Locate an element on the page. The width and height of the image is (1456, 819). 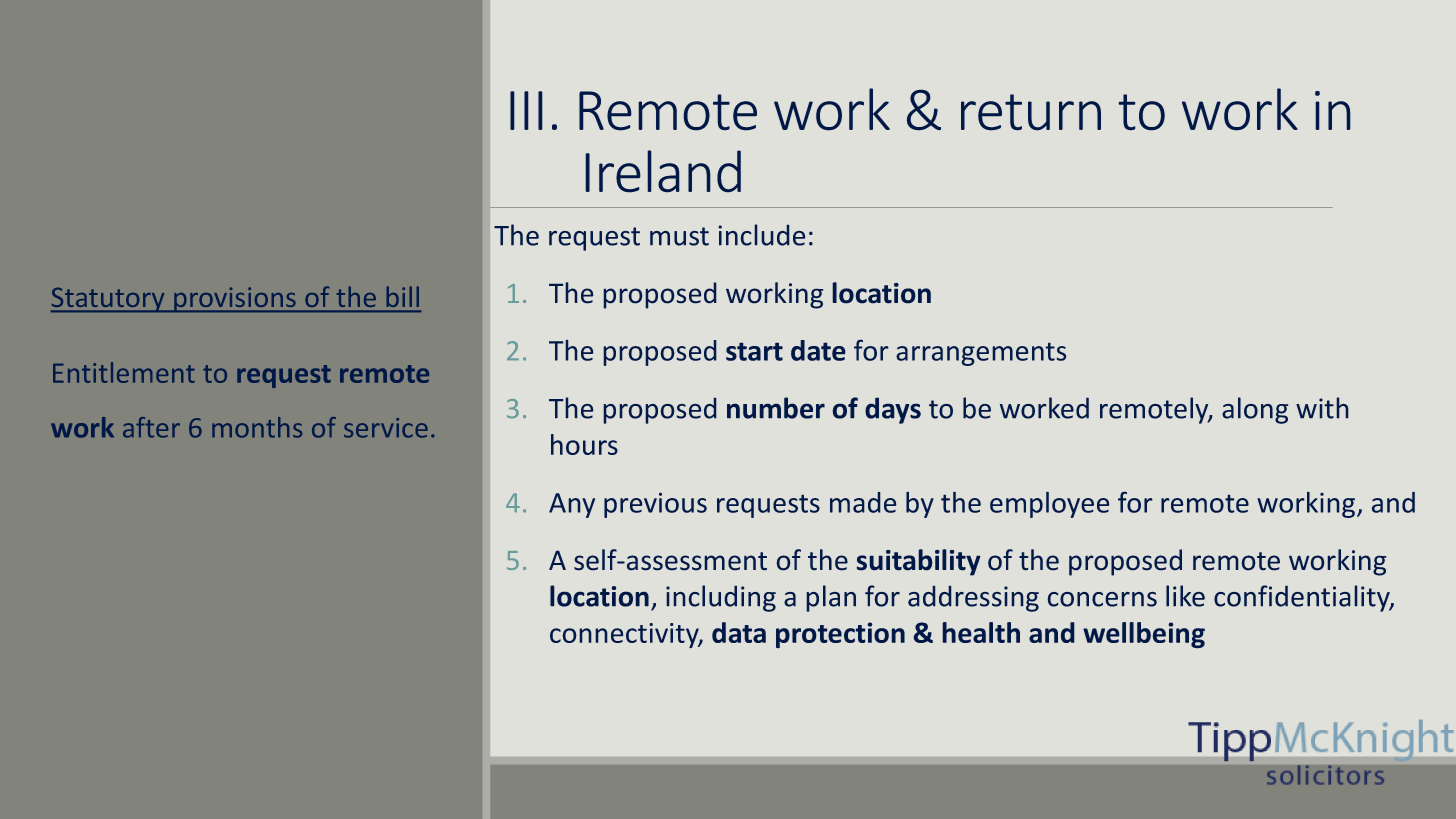
Ireland is located at coordinates (663, 171).
